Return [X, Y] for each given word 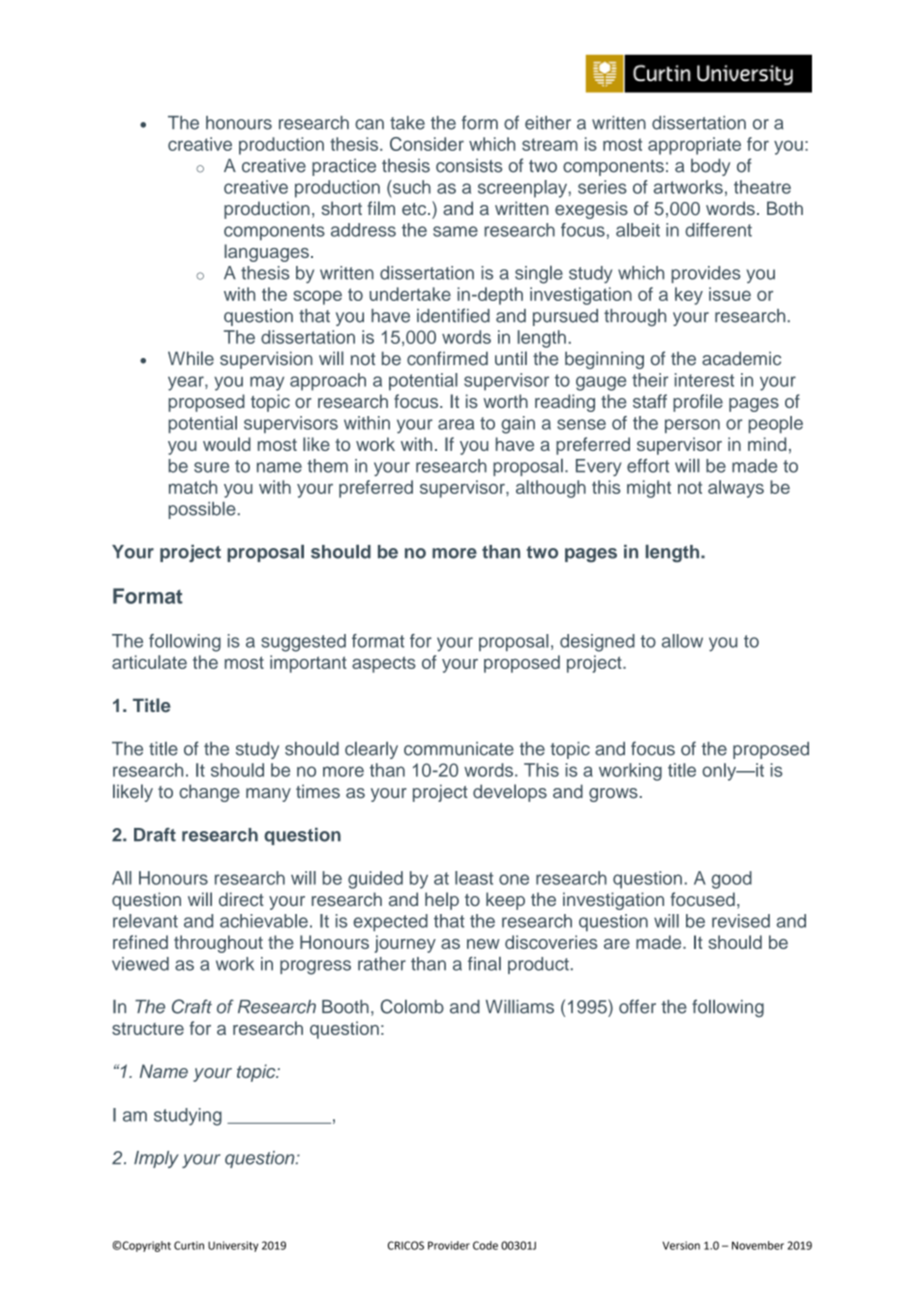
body [710, 167]
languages [267, 253]
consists [469, 166]
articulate [149, 662]
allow [682, 641]
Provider [449, 1245]
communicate [459, 749]
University [233, 1246]
